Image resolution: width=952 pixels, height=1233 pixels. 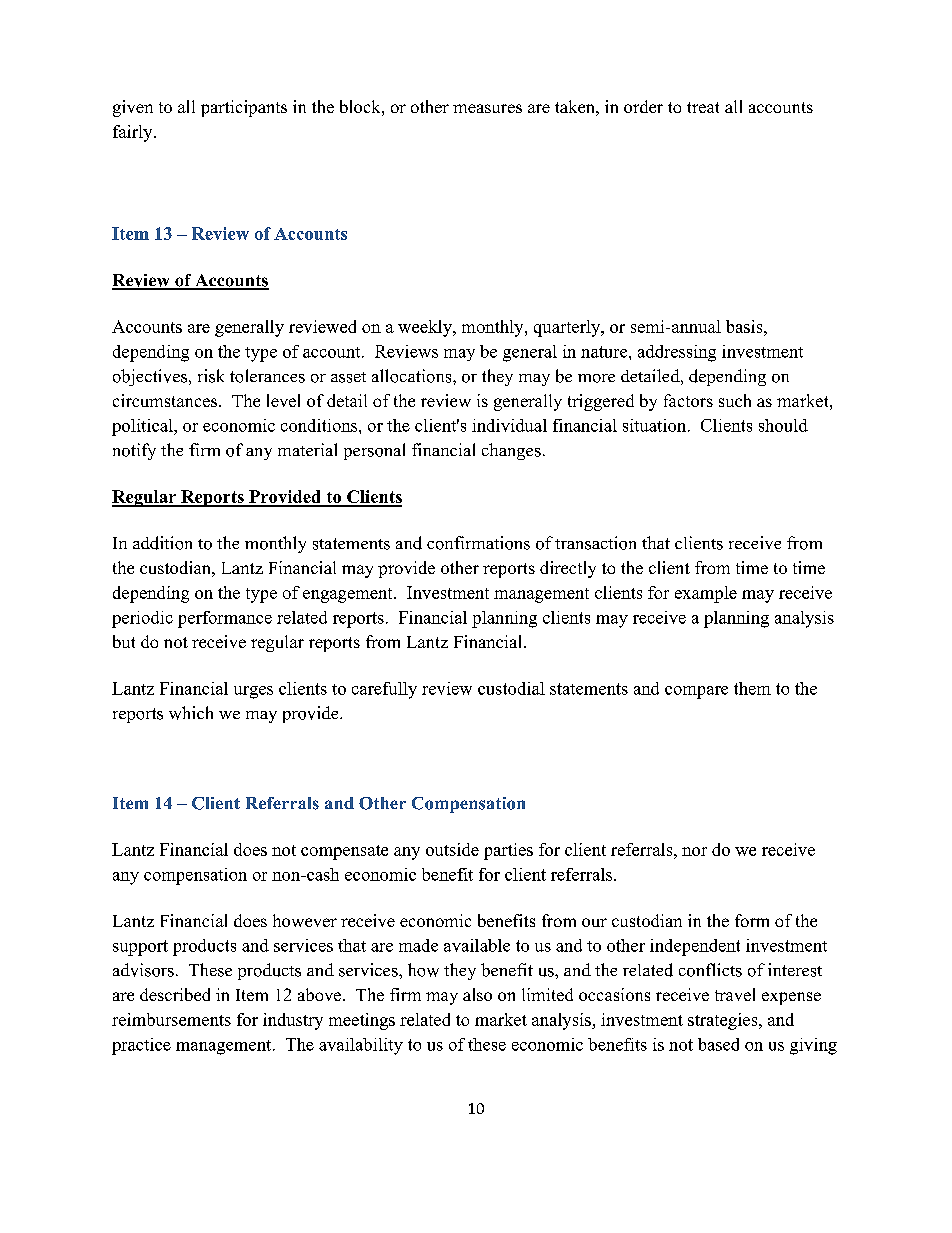 What do you see at coordinates (677, 353) in the page?
I see `addressing` at bounding box center [677, 353].
